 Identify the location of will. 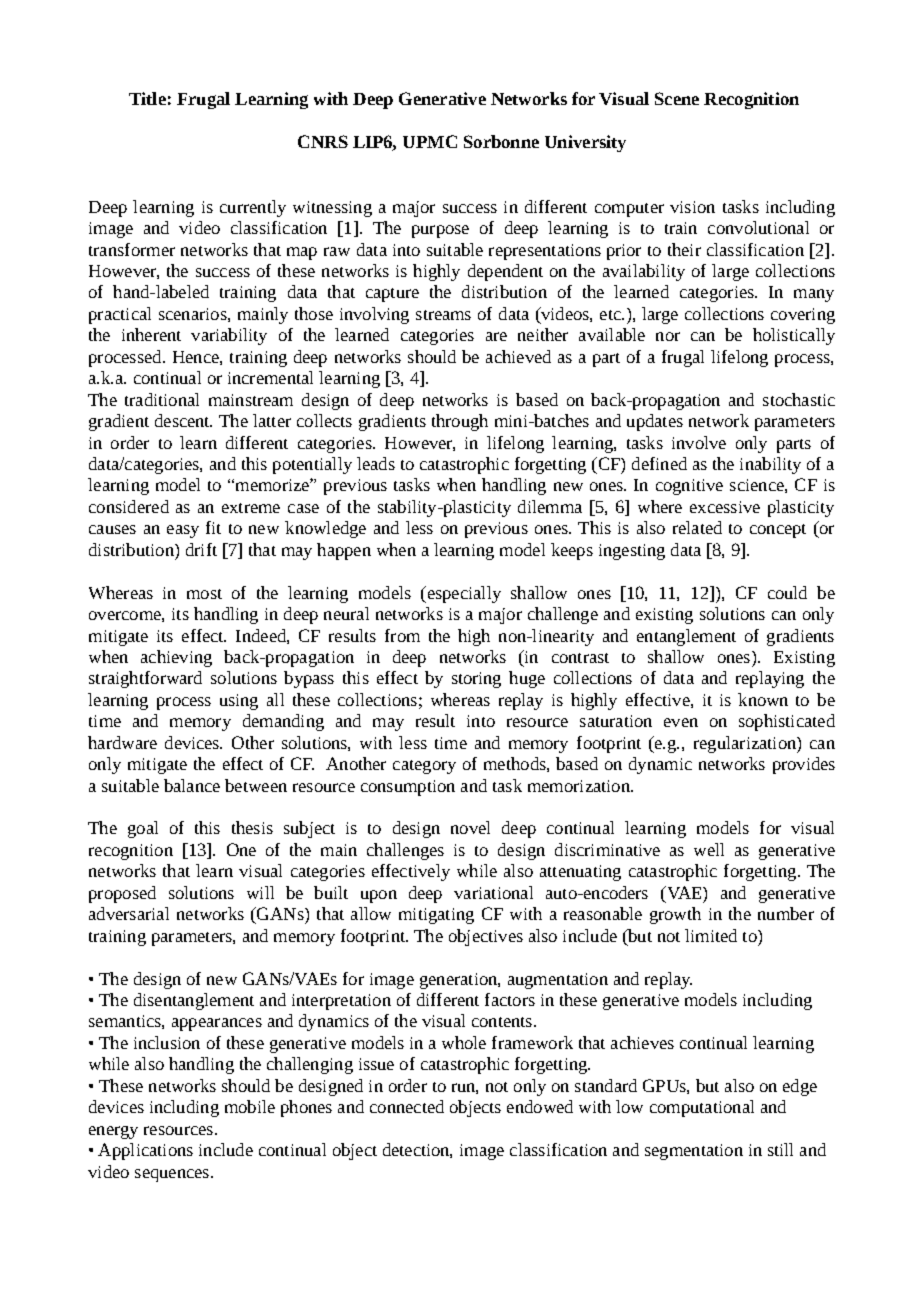
(260, 892).
